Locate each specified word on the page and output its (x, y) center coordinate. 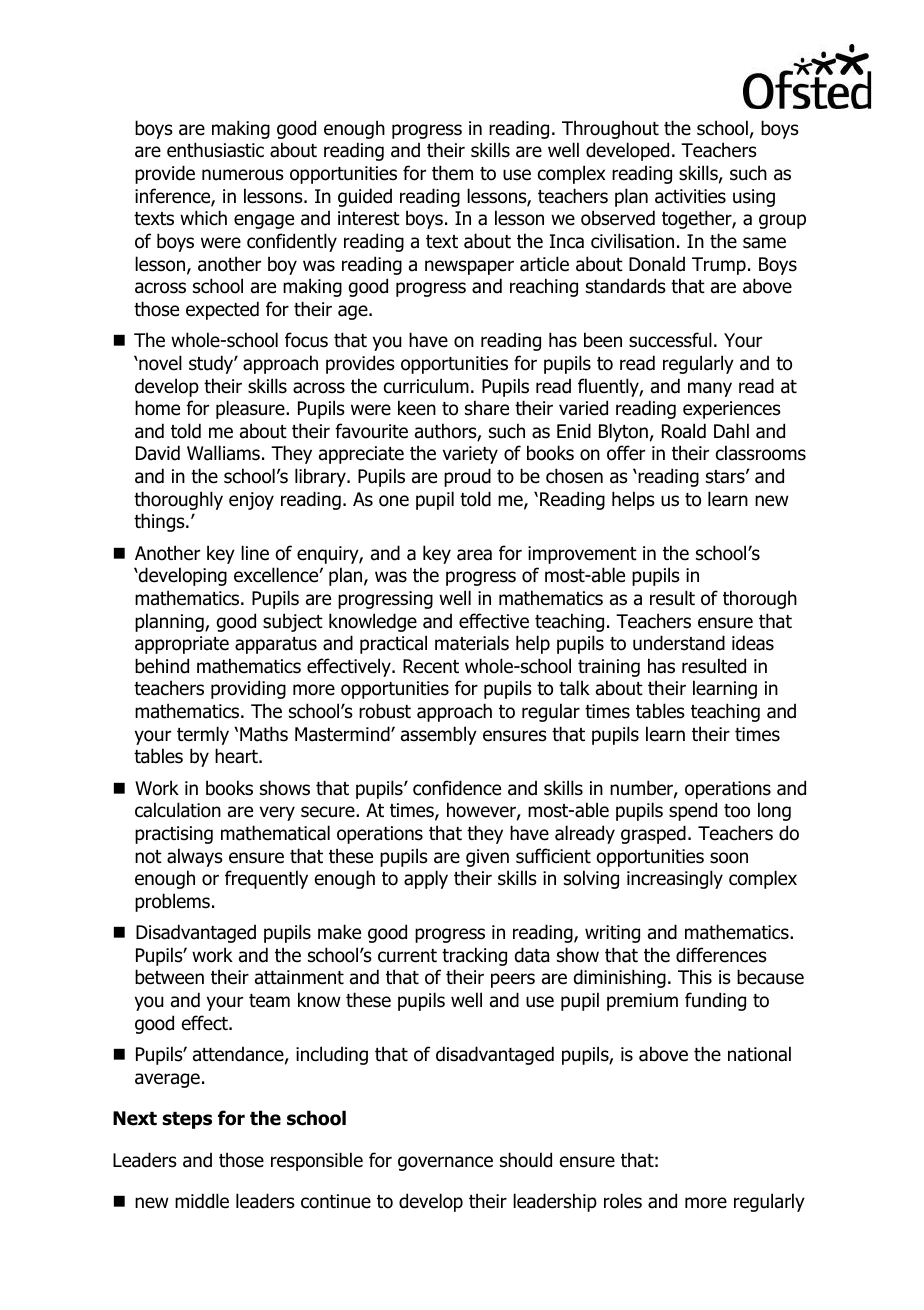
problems (172, 902)
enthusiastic (215, 150)
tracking (474, 956)
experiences (732, 410)
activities (690, 196)
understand (679, 643)
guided (365, 197)
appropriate (182, 645)
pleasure (251, 409)
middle (202, 1201)
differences (721, 955)
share (487, 408)
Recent (431, 666)
